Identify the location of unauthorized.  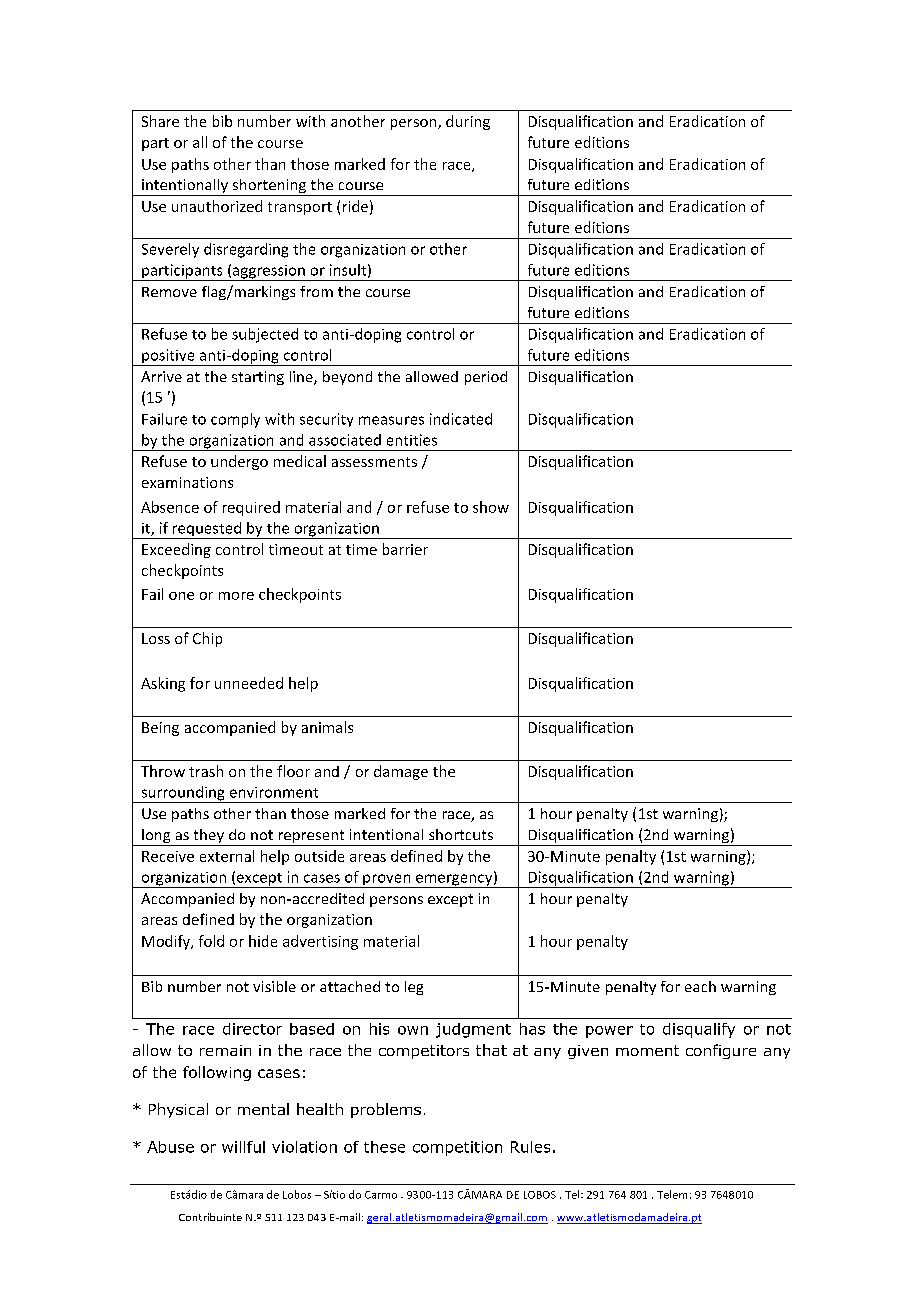
(217, 206).
